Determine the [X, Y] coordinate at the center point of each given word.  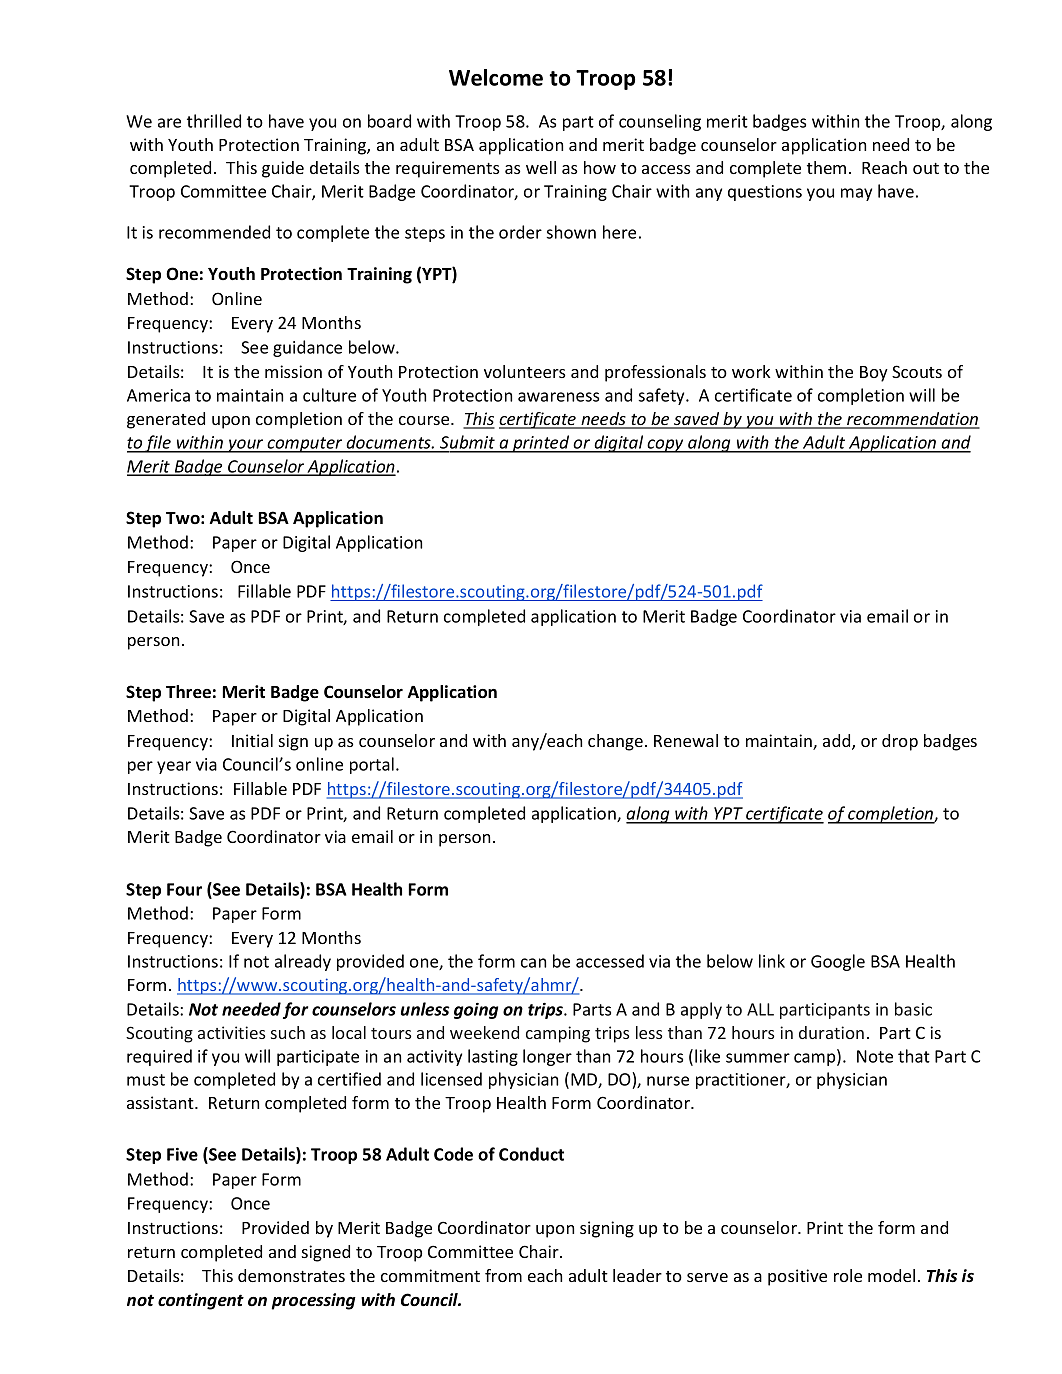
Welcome [496, 77]
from [503, 1275]
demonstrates [291, 1275]
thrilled [214, 121]
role [848, 1275]
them [826, 167]
